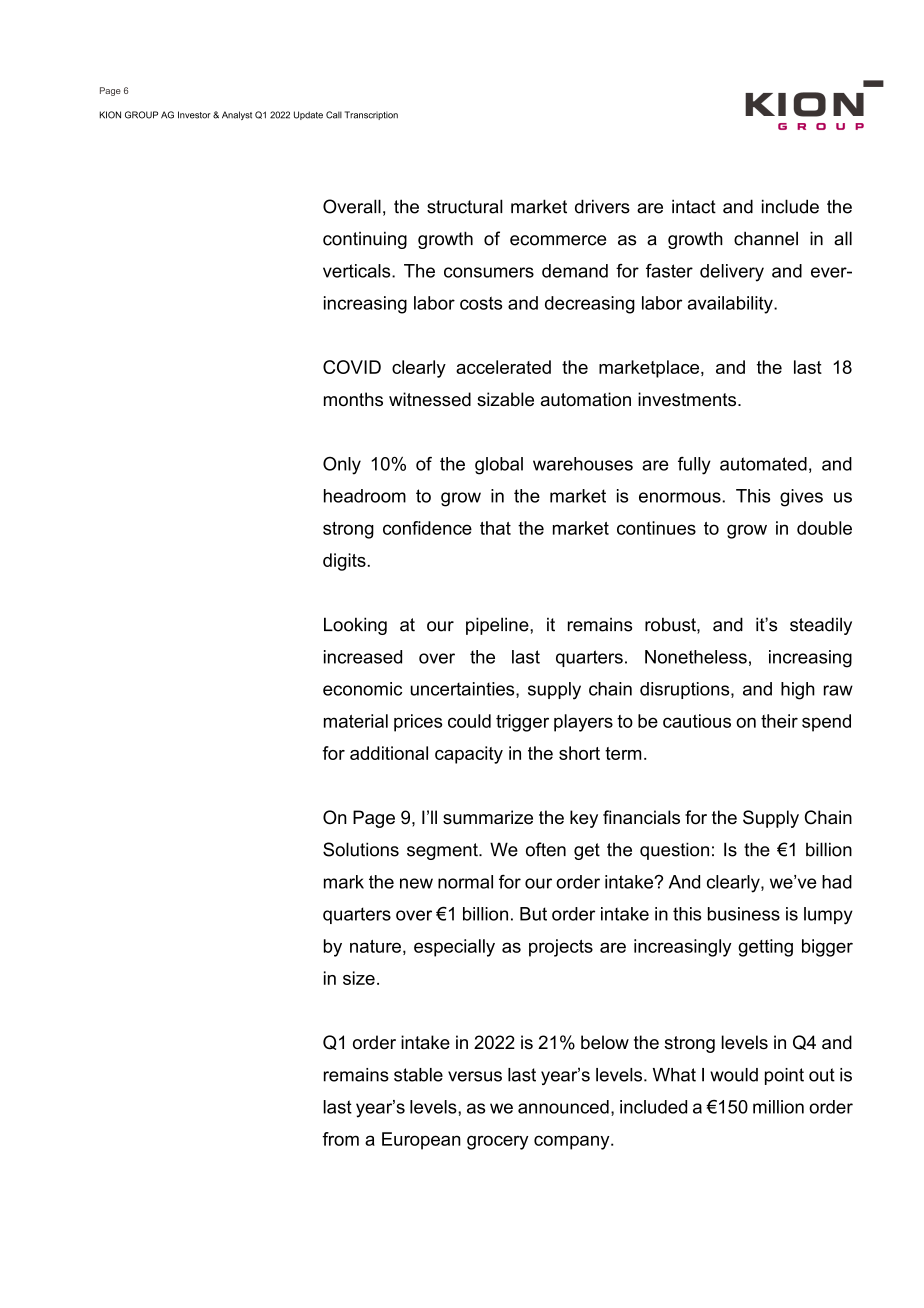  Describe the element at coordinates (778, 1107) in the document. I see `million` at that location.
